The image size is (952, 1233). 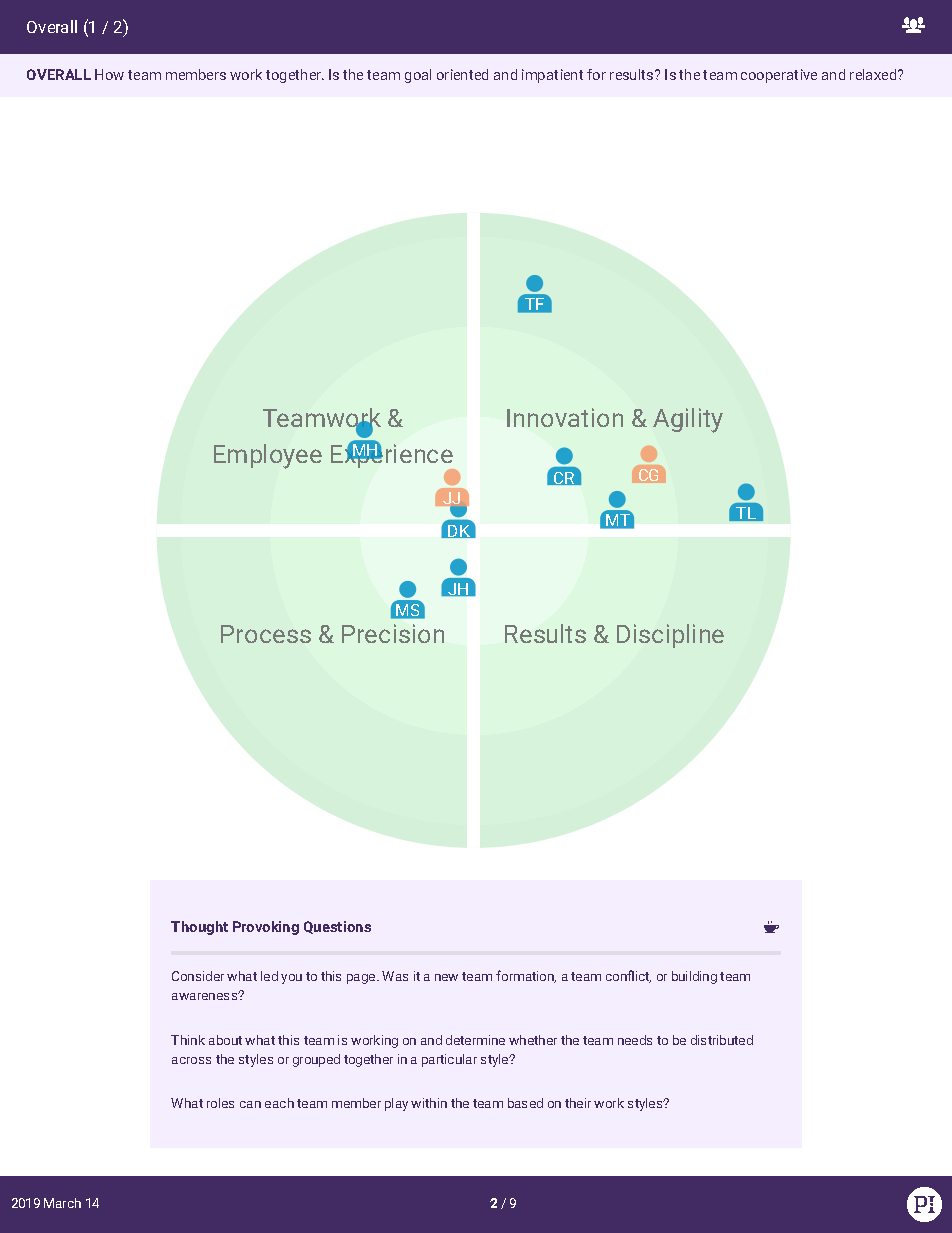 What do you see at coordinates (268, 456) in the screenshot?
I see `Employee` at bounding box center [268, 456].
